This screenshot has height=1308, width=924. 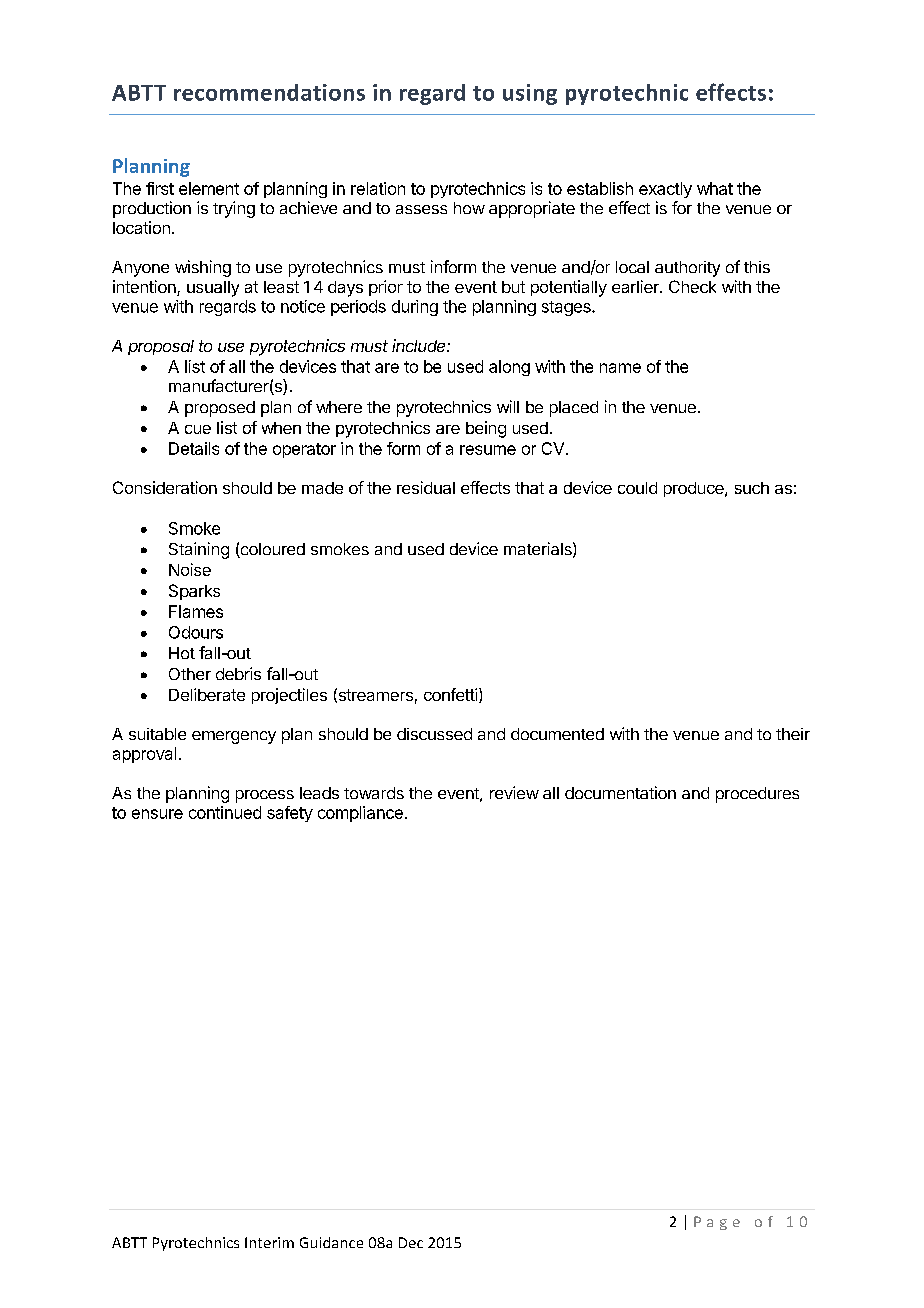 What do you see at coordinates (530, 94) in the screenshot?
I see `using` at bounding box center [530, 94].
